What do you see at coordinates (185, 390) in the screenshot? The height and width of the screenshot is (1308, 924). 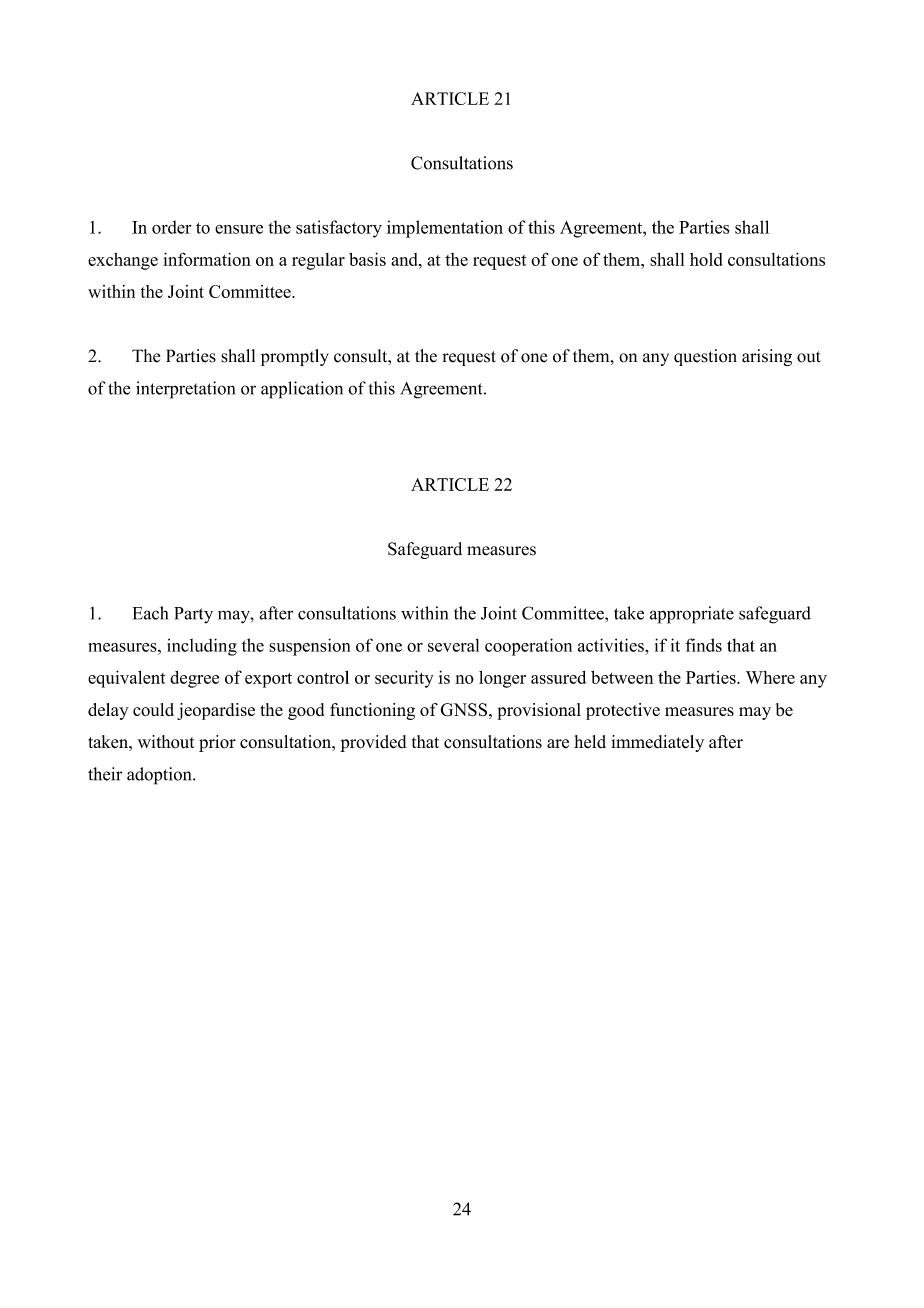 I see `interpretation` at bounding box center [185, 390].
